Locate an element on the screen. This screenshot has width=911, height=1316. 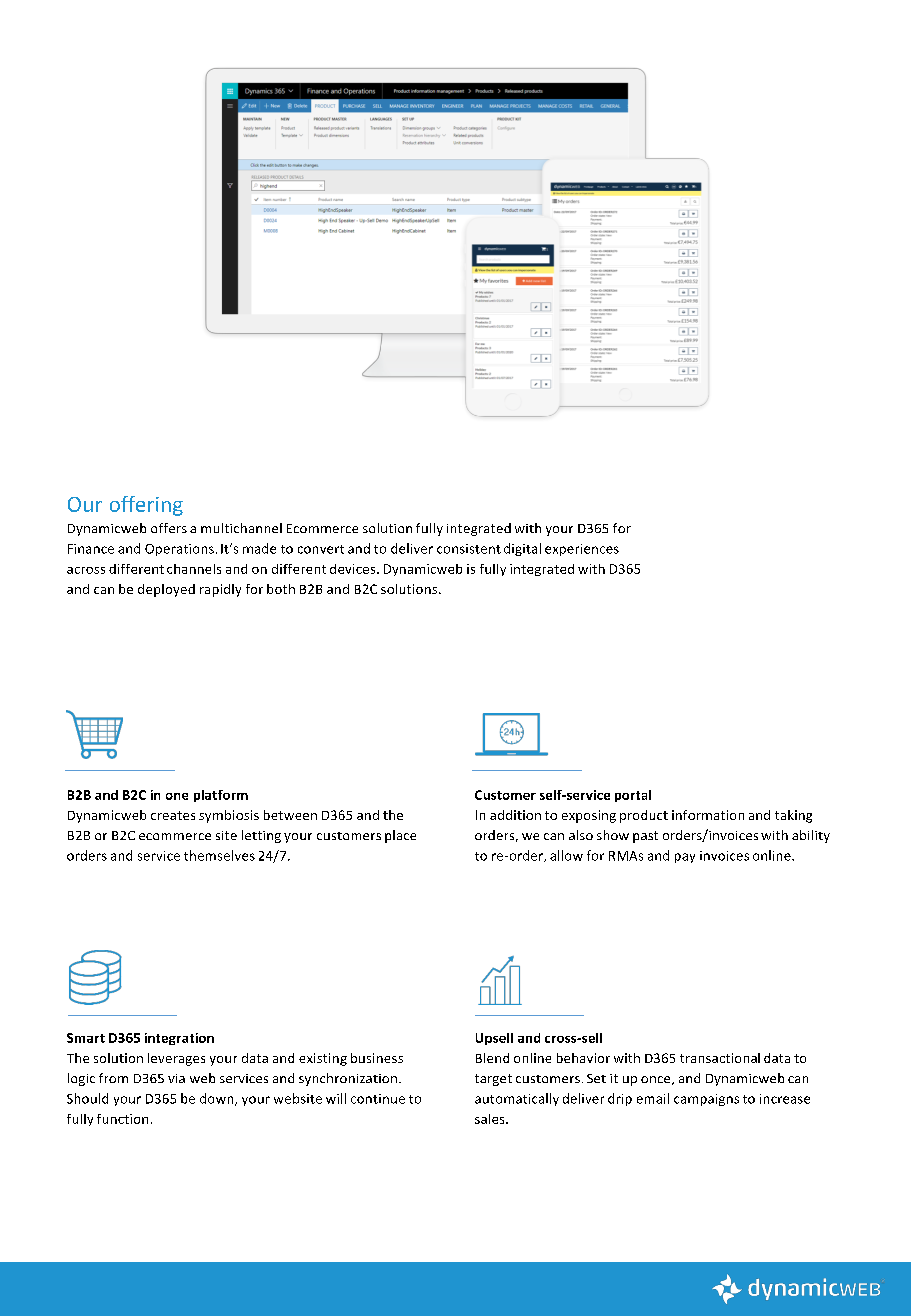
creates is located at coordinates (173, 815).
